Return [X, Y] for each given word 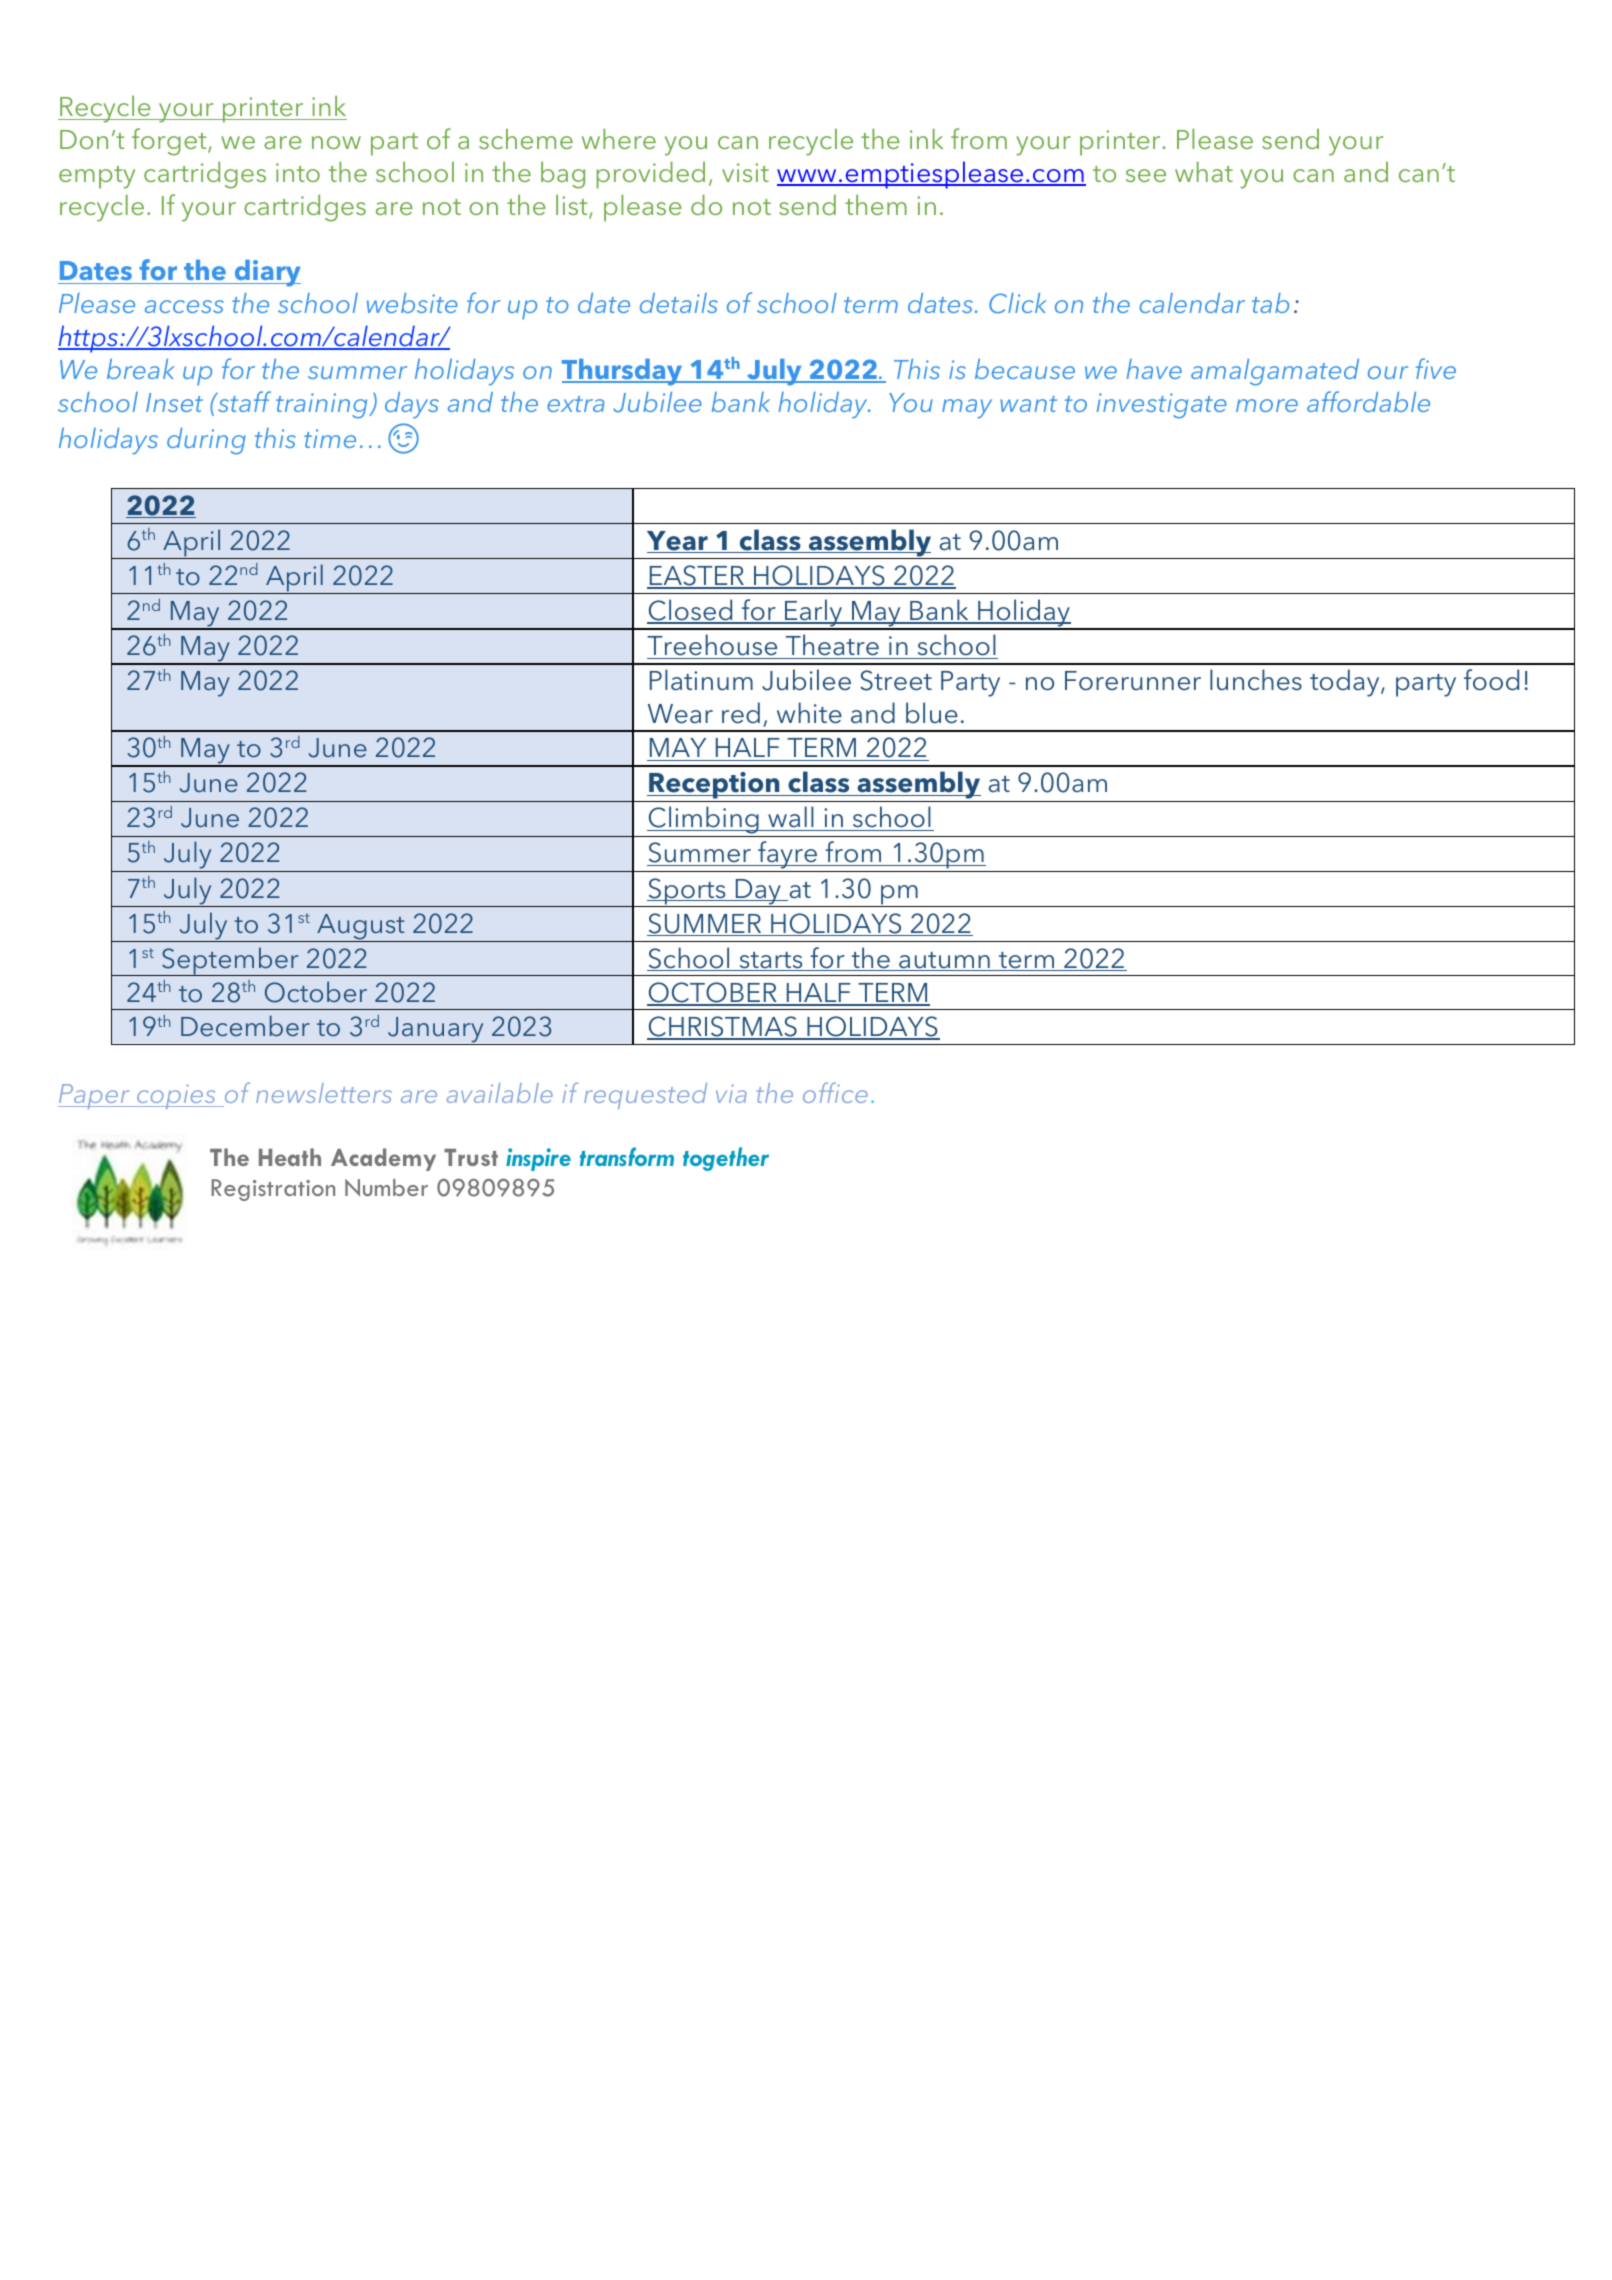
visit [745, 172]
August [361, 928]
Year [678, 542]
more [1267, 405]
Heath [290, 1157]
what [1204, 171]
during [206, 441]
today [1346, 683]
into [298, 172]
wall [791, 818]
